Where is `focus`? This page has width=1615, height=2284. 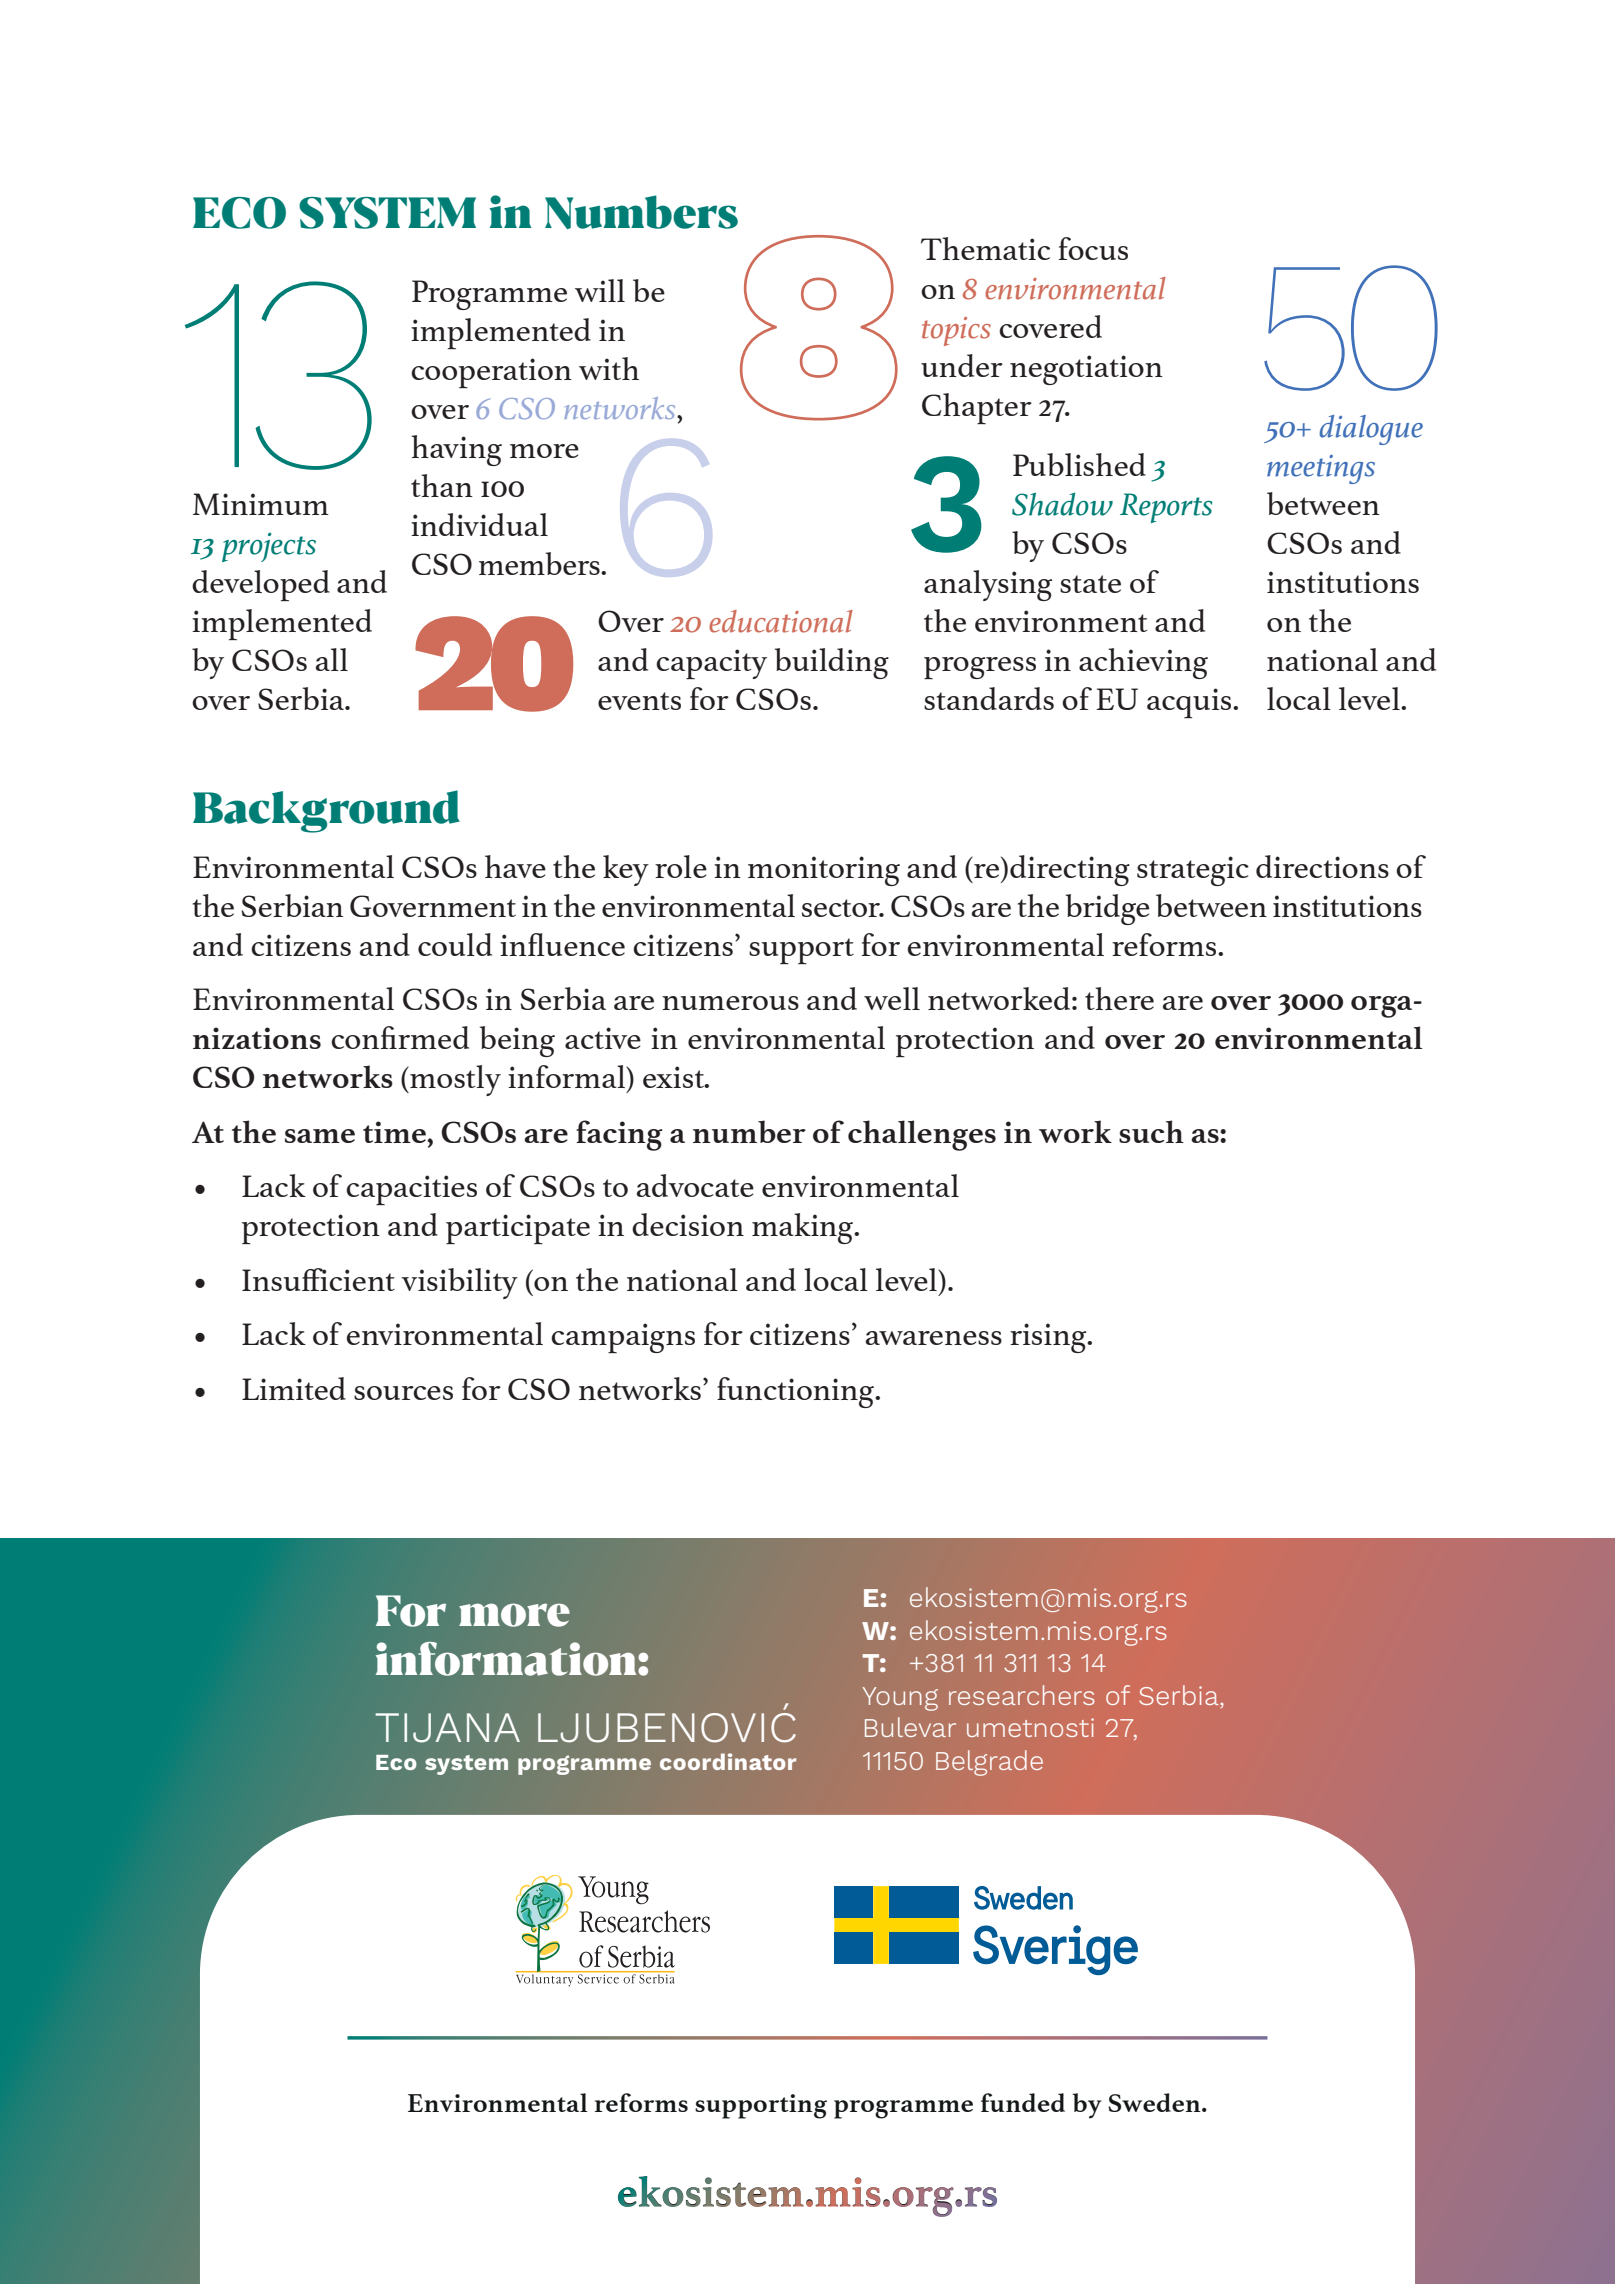
focus is located at coordinates (1093, 248).
